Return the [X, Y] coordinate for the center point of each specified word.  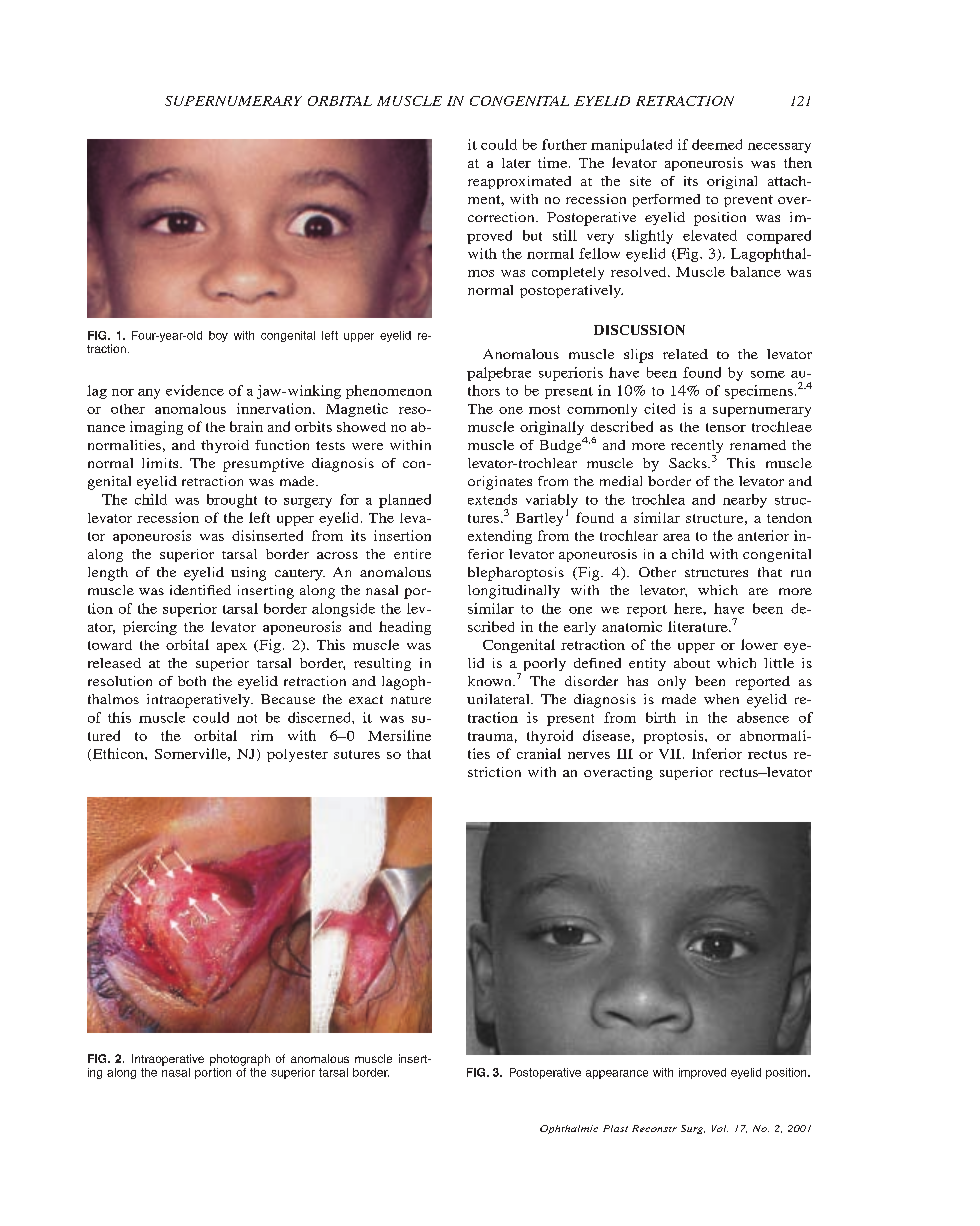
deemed [717, 144]
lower [759, 644]
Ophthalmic [569, 1129]
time [554, 162]
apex [232, 648]
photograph [240, 1060]
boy [218, 336]
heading [405, 628]
